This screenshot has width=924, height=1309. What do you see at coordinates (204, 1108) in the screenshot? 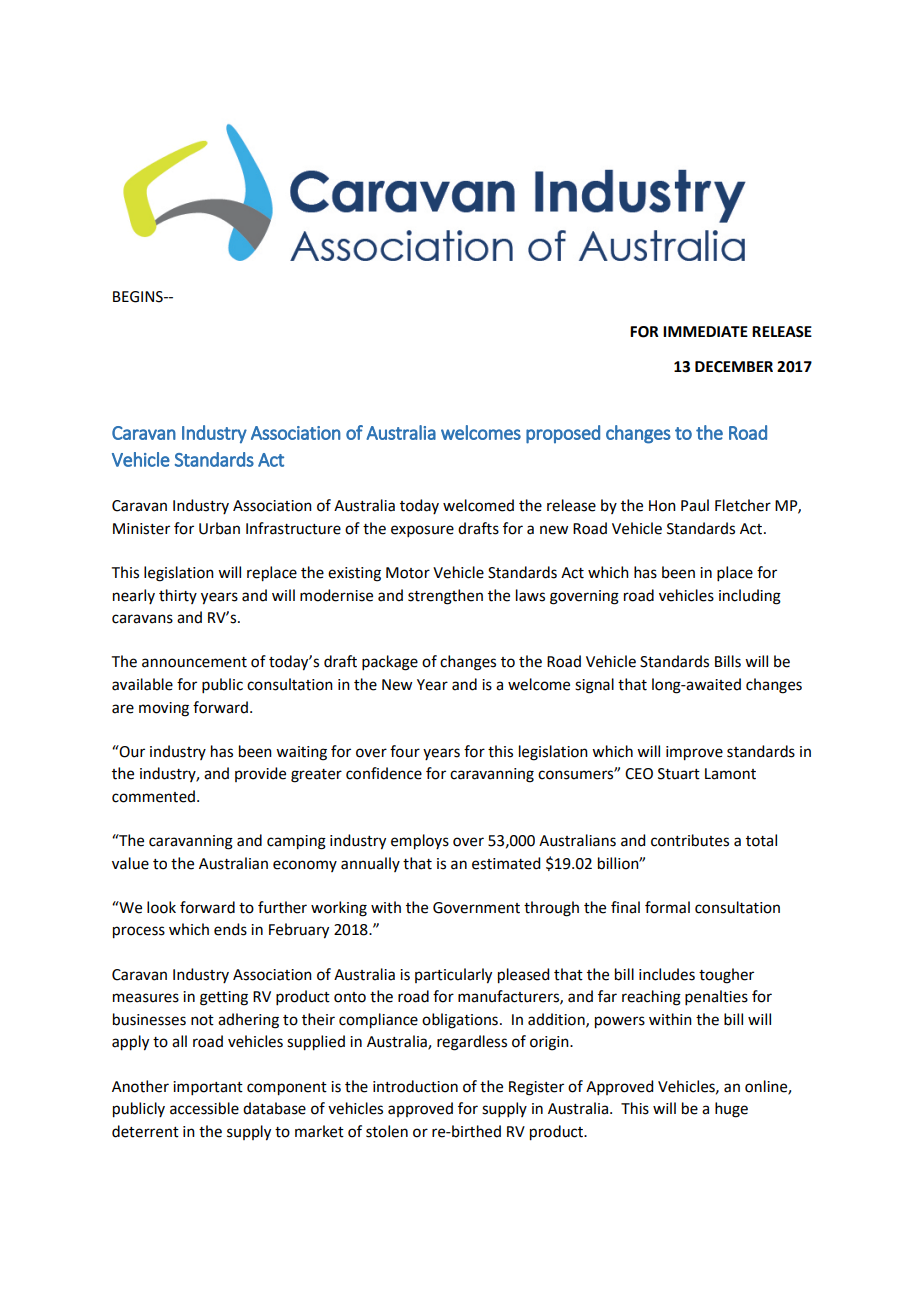
I see `accessible` at bounding box center [204, 1108].
